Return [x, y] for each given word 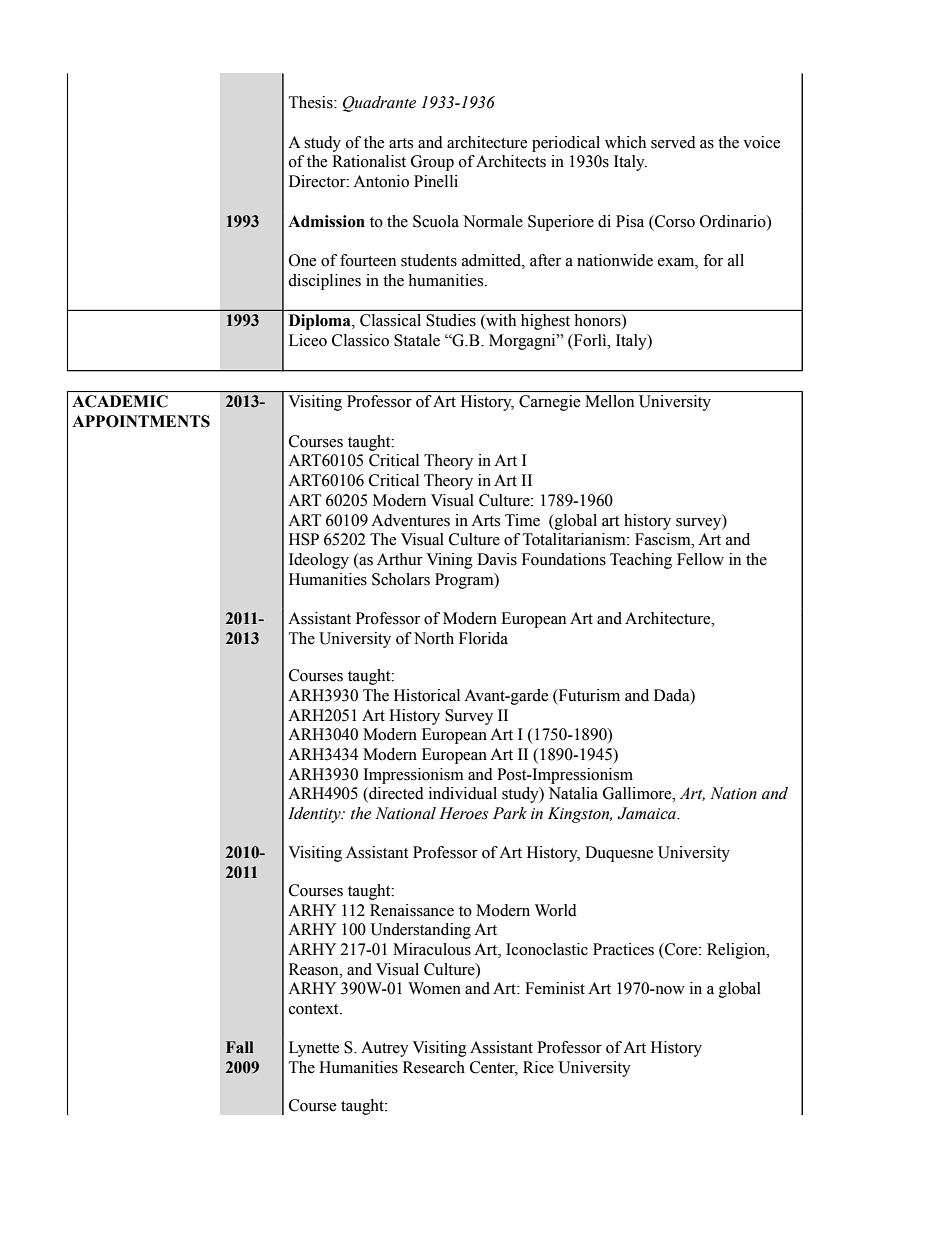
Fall [240, 1047]
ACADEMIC [120, 401]
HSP [304, 539]
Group [432, 163]
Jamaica [647, 813]
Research [434, 1067]
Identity [315, 815]
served [673, 142]
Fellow [700, 559]
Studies [451, 320]
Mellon [610, 401]
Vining [449, 561]
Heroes [463, 813]
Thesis [312, 102]
